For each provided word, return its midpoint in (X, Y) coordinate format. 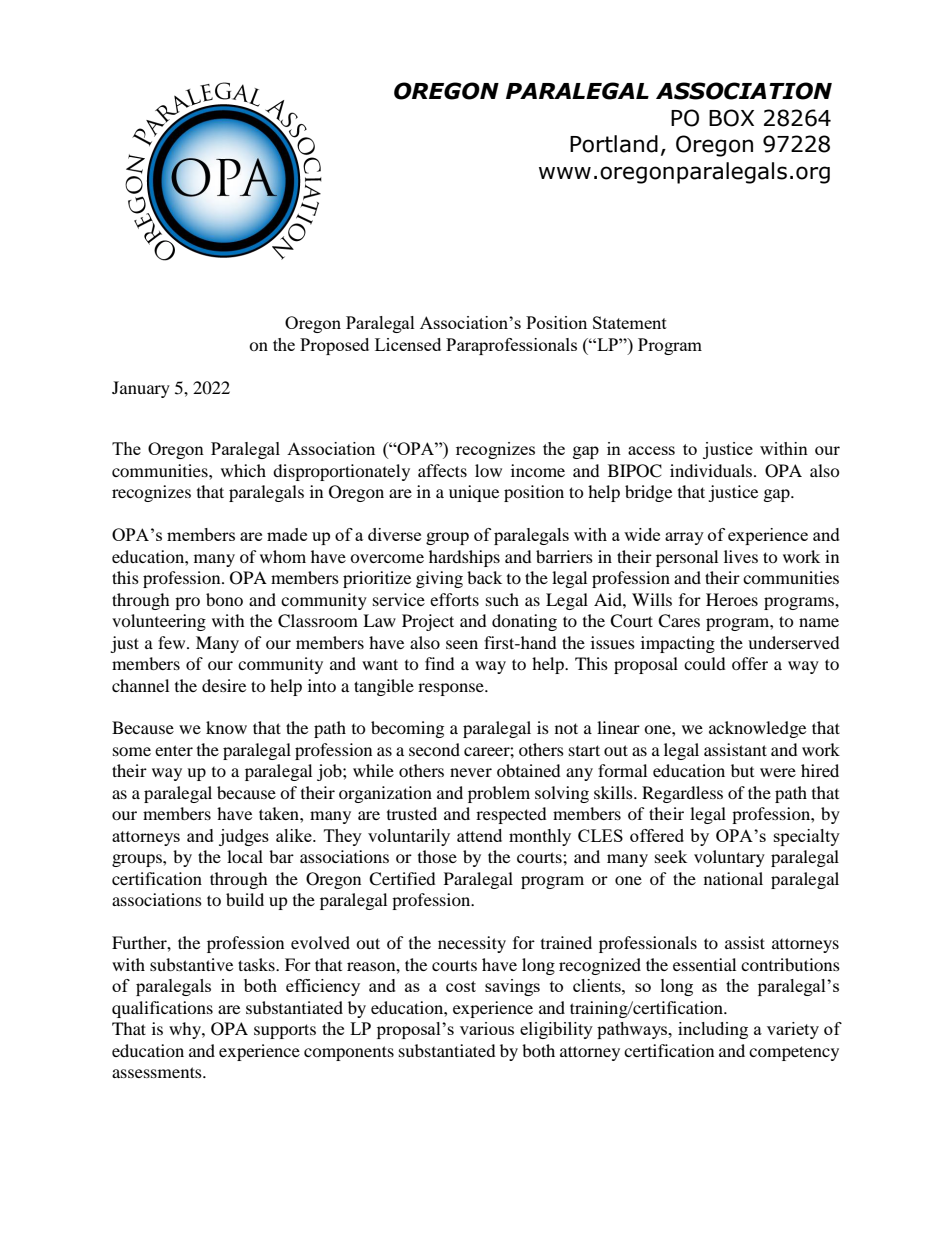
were (778, 772)
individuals (712, 470)
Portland (614, 144)
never (471, 772)
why (186, 1030)
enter (174, 750)
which (243, 470)
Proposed (334, 346)
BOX (731, 118)
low (488, 470)
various (487, 1028)
